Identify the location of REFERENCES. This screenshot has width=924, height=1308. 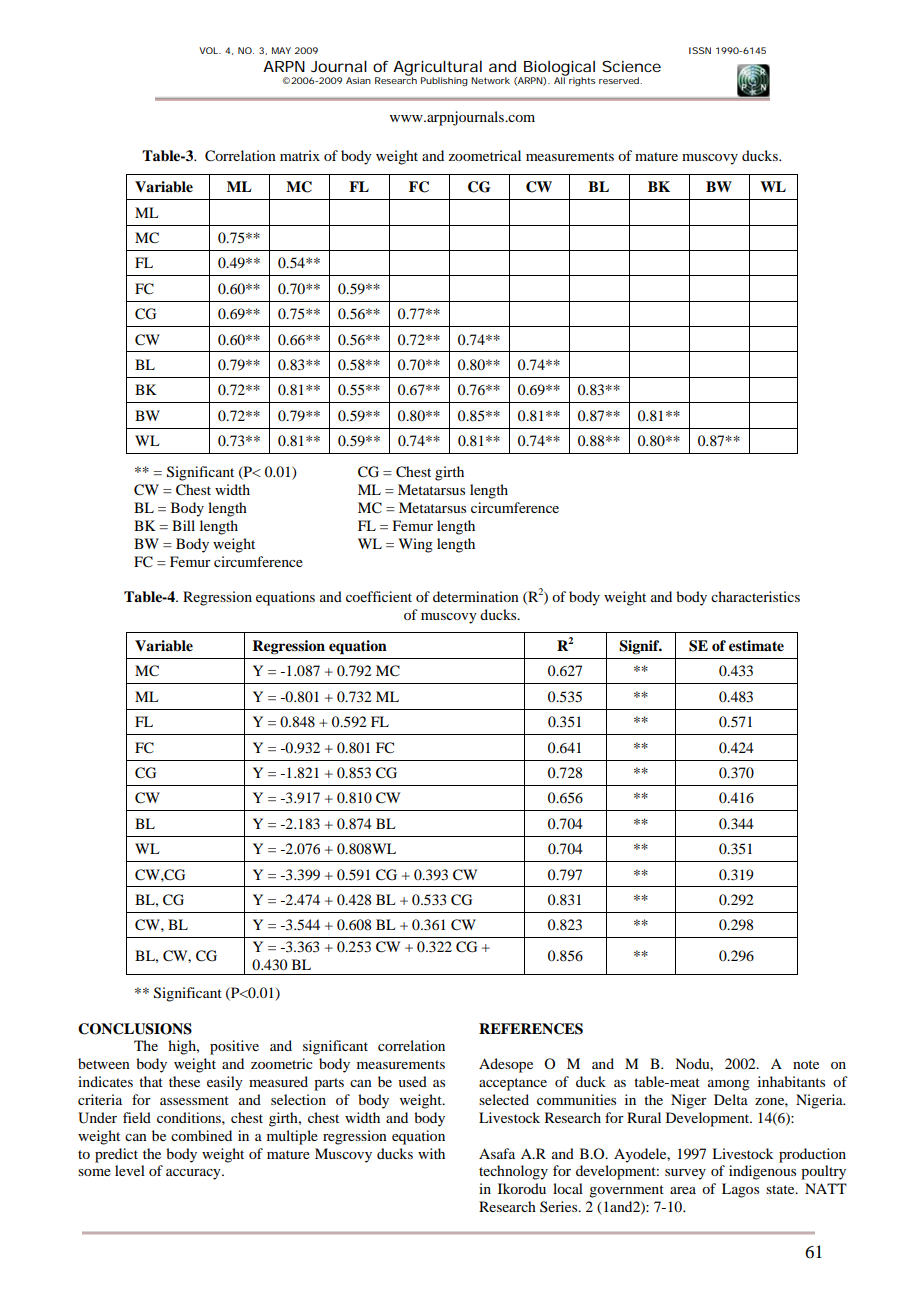
(531, 1029).
